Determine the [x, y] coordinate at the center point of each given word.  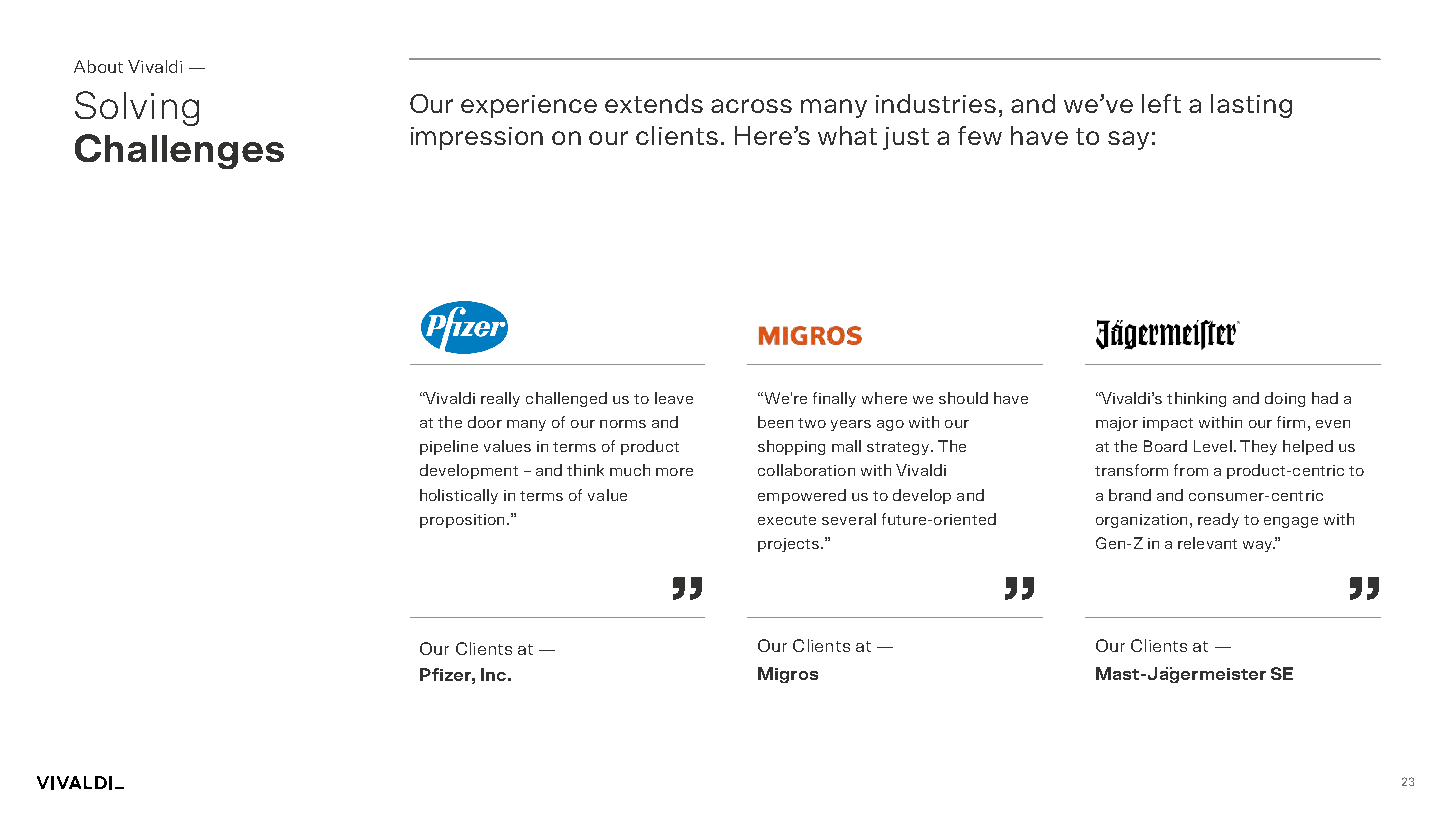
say [1128, 140]
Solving [137, 108]
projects [788, 545]
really [500, 399]
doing [1285, 399]
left [1161, 103]
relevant [1207, 543]
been [775, 422]
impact [1168, 424]
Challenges [179, 151]
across [751, 106]
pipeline [449, 447]
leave [674, 398]
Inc [493, 674]
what [847, 135]
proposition [462, 521]
